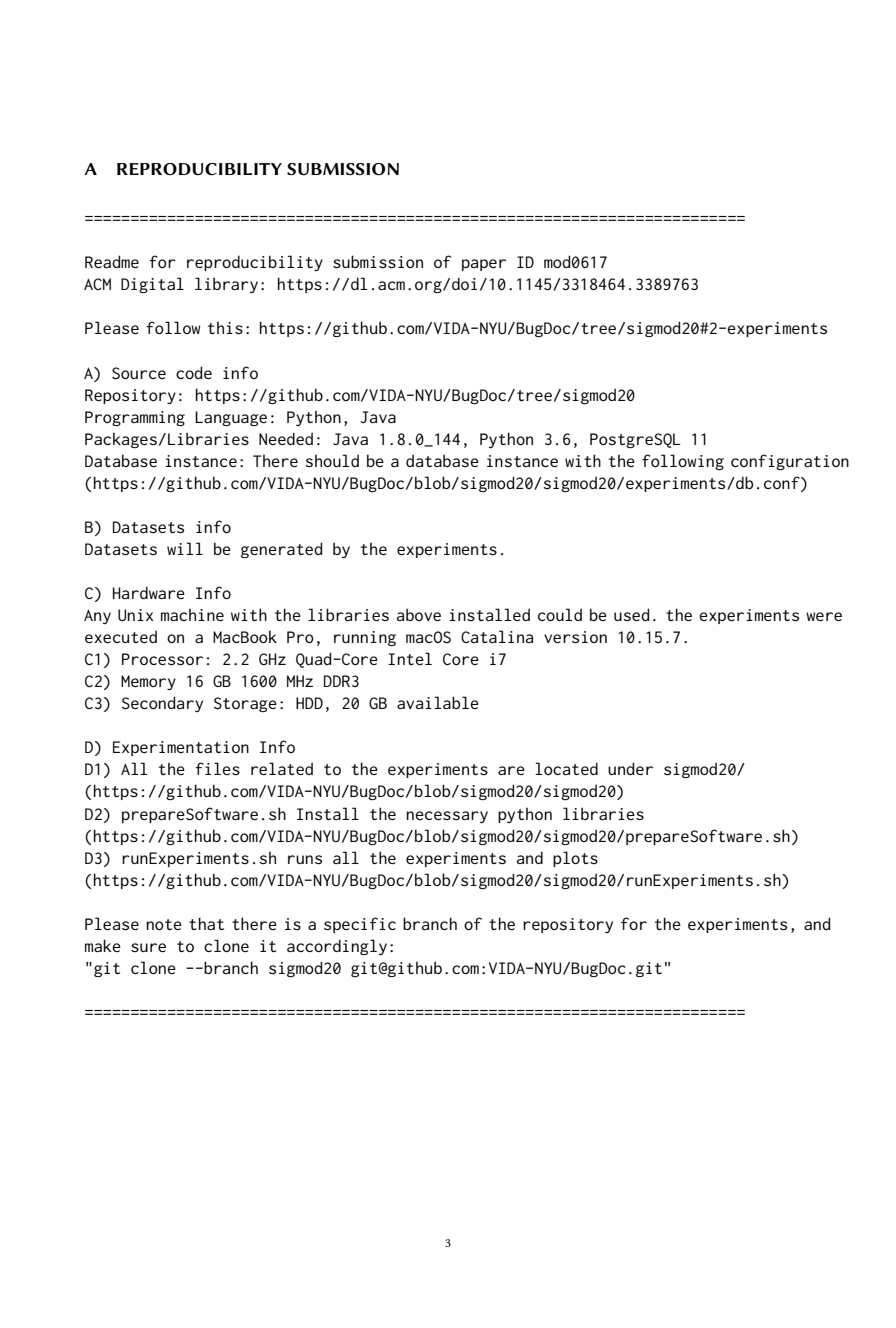  What do you see at coordinates (419, 614) in the page?
I see `above` at bounding box center [419, 614].
